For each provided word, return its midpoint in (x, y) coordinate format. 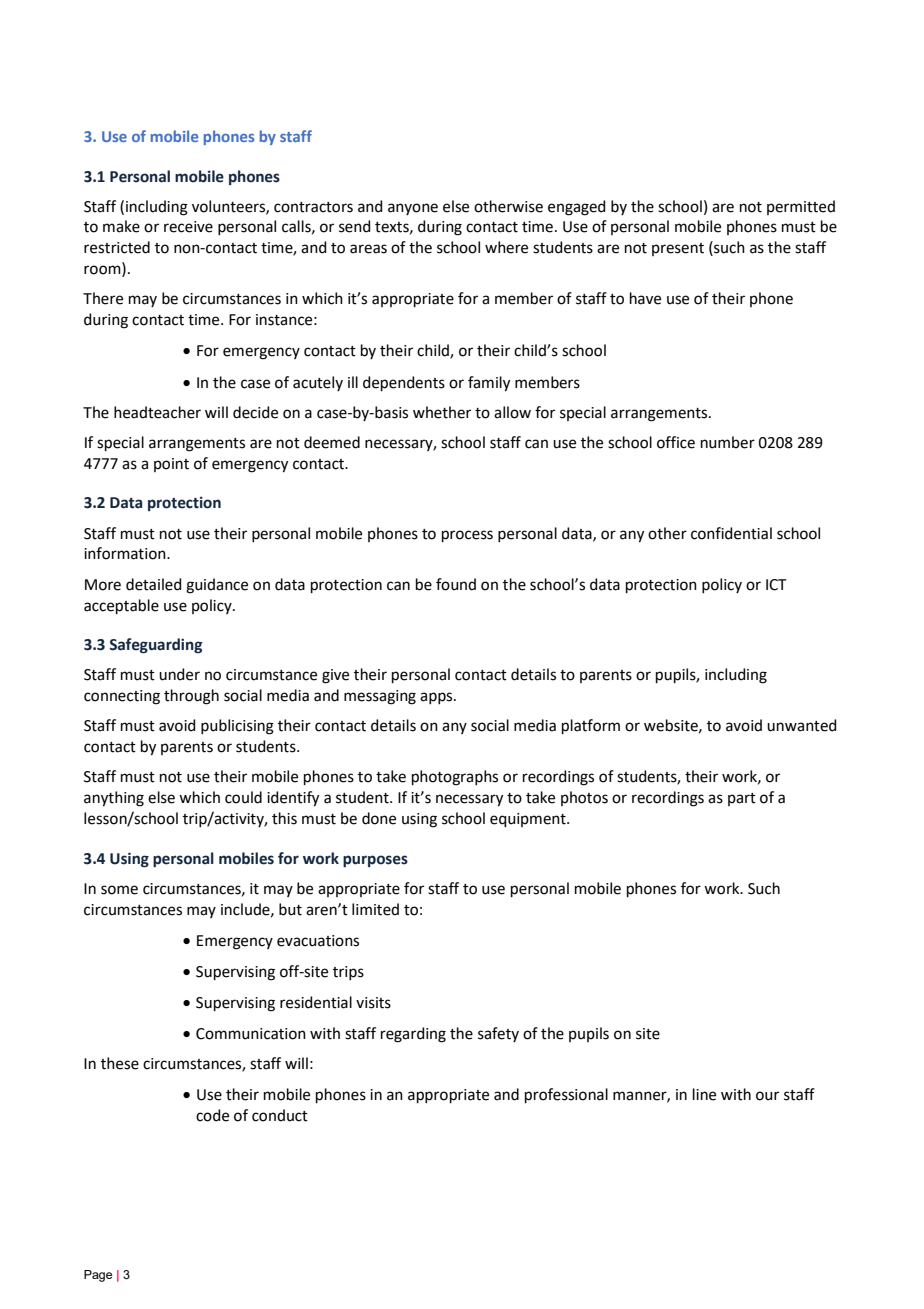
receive (188, 227)
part (742, 799)
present (678, 249)
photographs (455, 778)
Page (98, 1276)
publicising (237, 727)
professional (566, 1095)
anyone (413, 209)
